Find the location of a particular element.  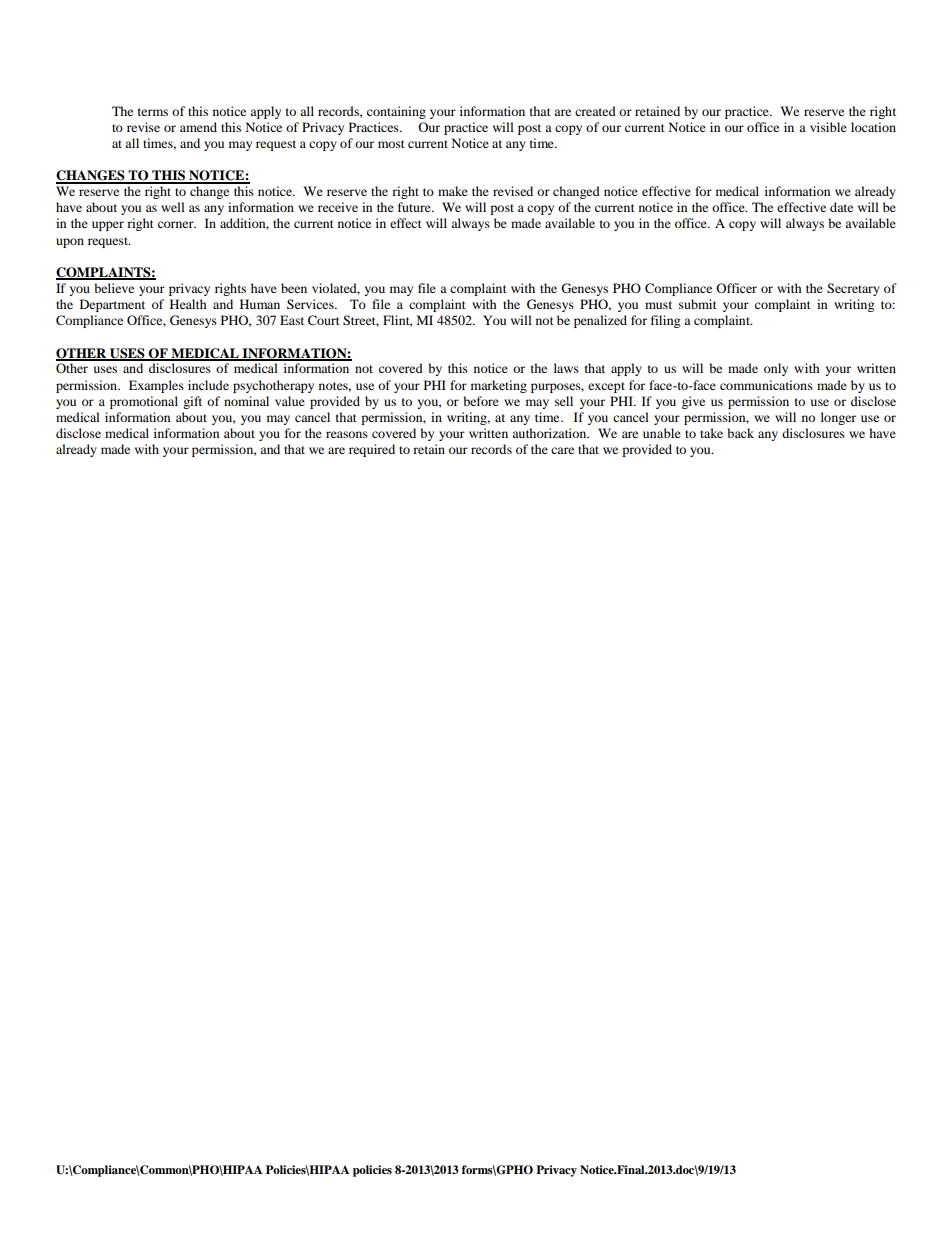

East is located at coordinates (292, 320).
